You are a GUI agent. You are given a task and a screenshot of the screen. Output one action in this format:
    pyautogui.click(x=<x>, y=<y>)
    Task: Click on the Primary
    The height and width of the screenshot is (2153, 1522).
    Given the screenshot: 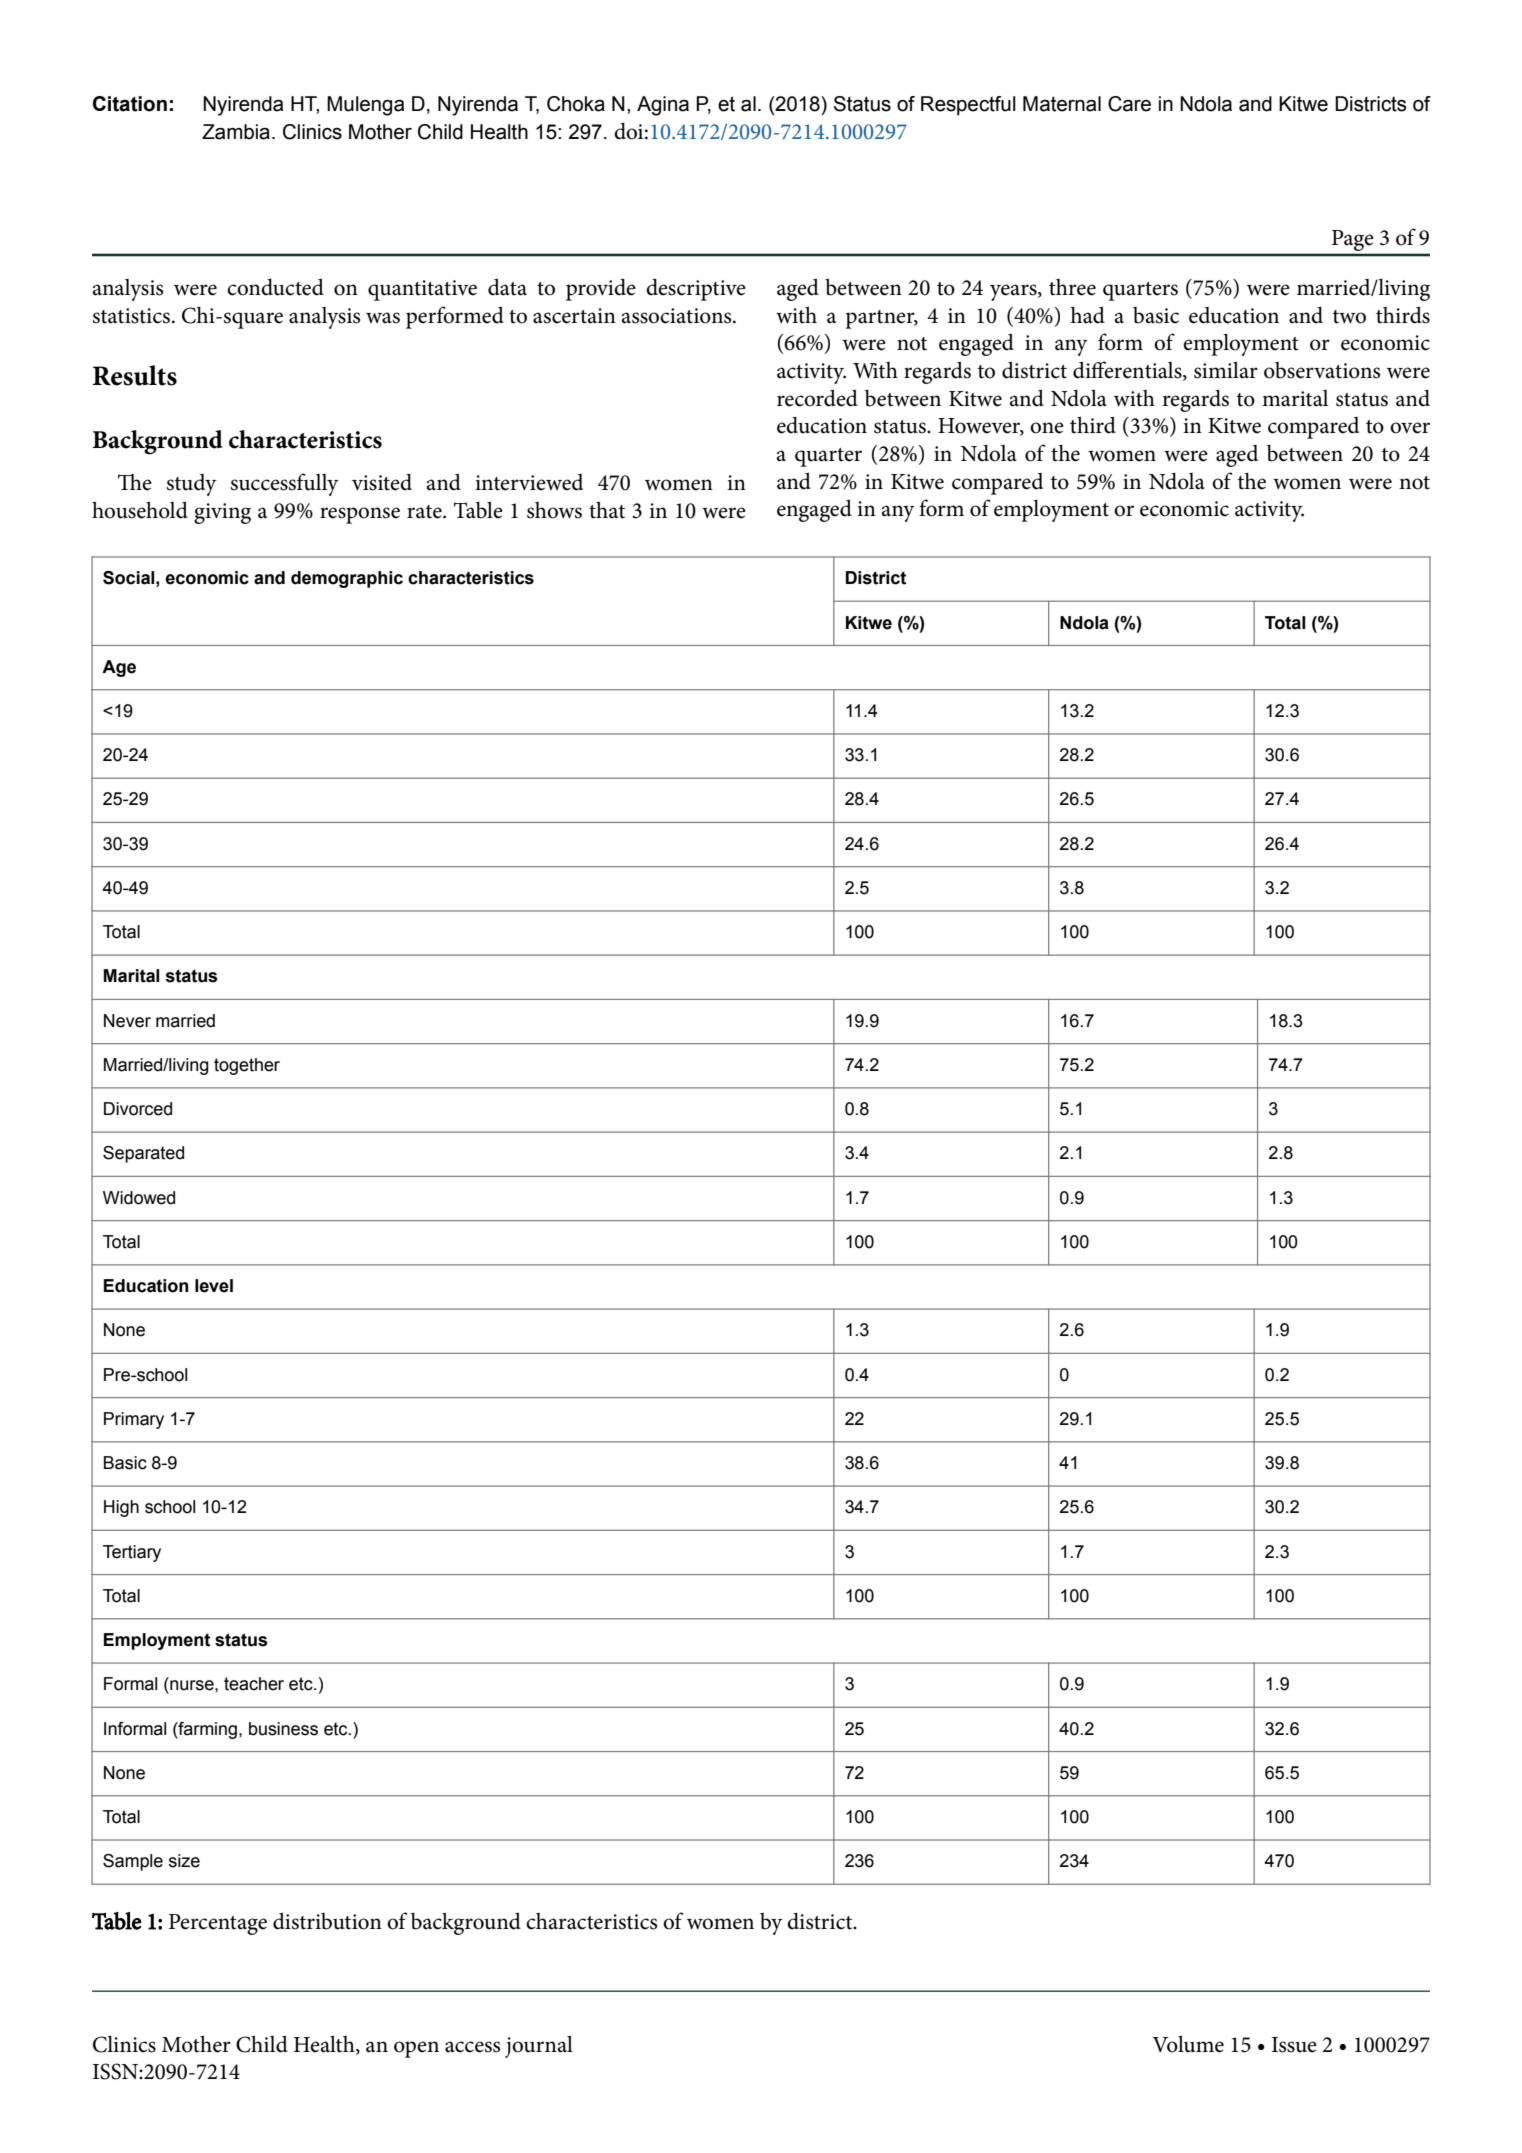 What is the action you would take?
    pyautogui.click(x=134, y=1420)
